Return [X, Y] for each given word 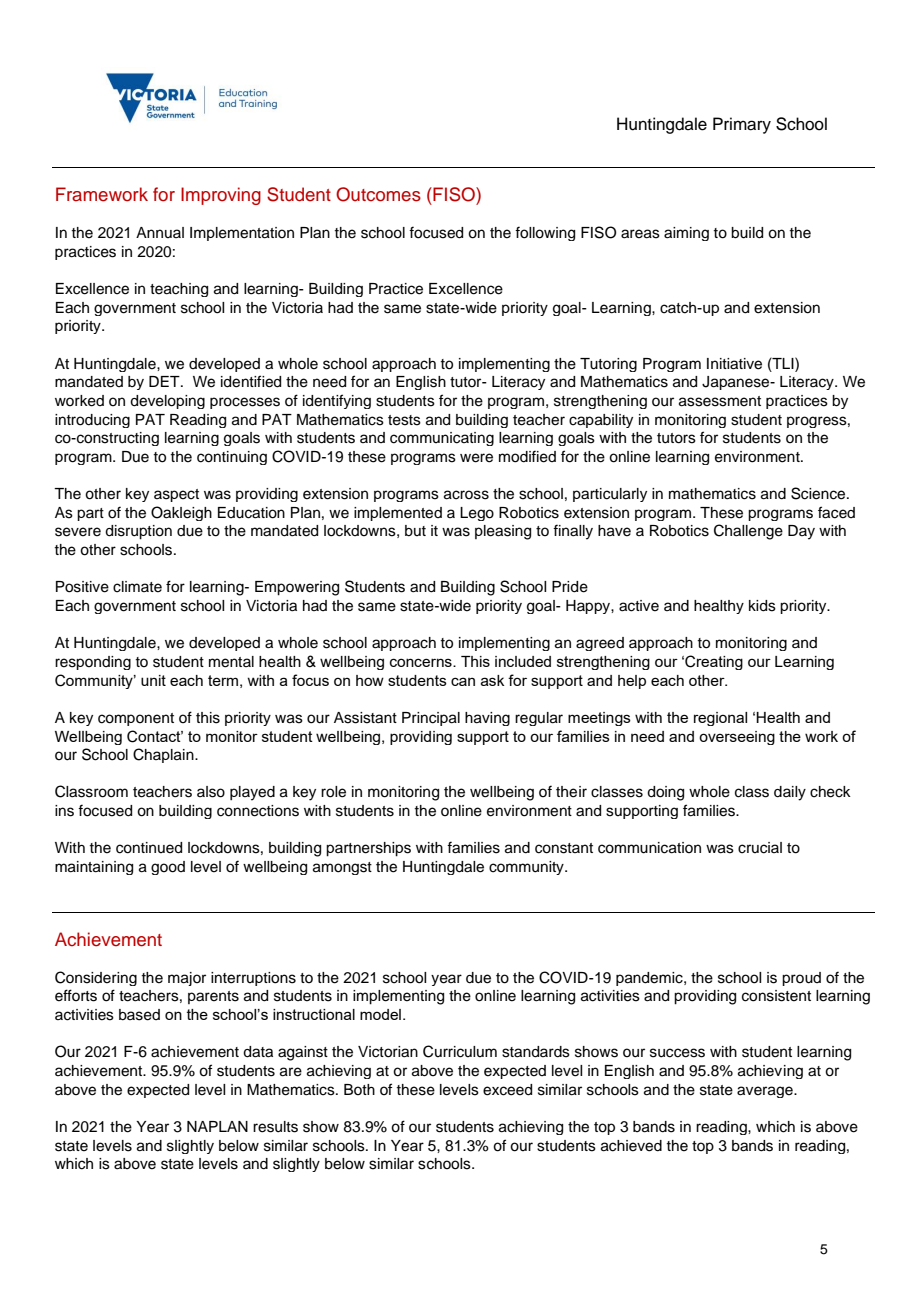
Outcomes [378, 194]
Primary [742, 125]
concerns [422, 662]
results [275, 1127]
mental [231, 662]
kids [762, 606]
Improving [221, 196]
